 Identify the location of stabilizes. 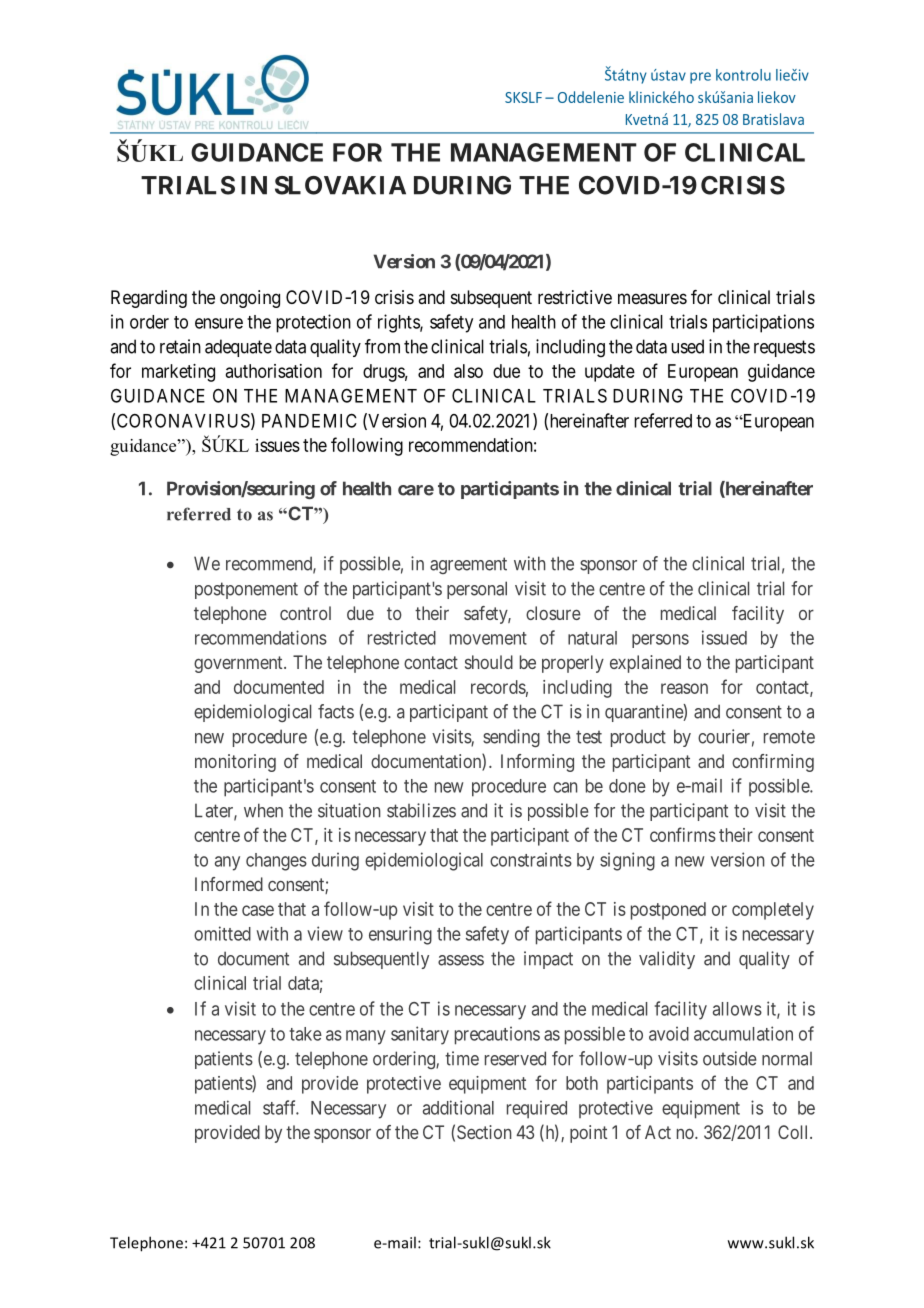
(421, 810).
